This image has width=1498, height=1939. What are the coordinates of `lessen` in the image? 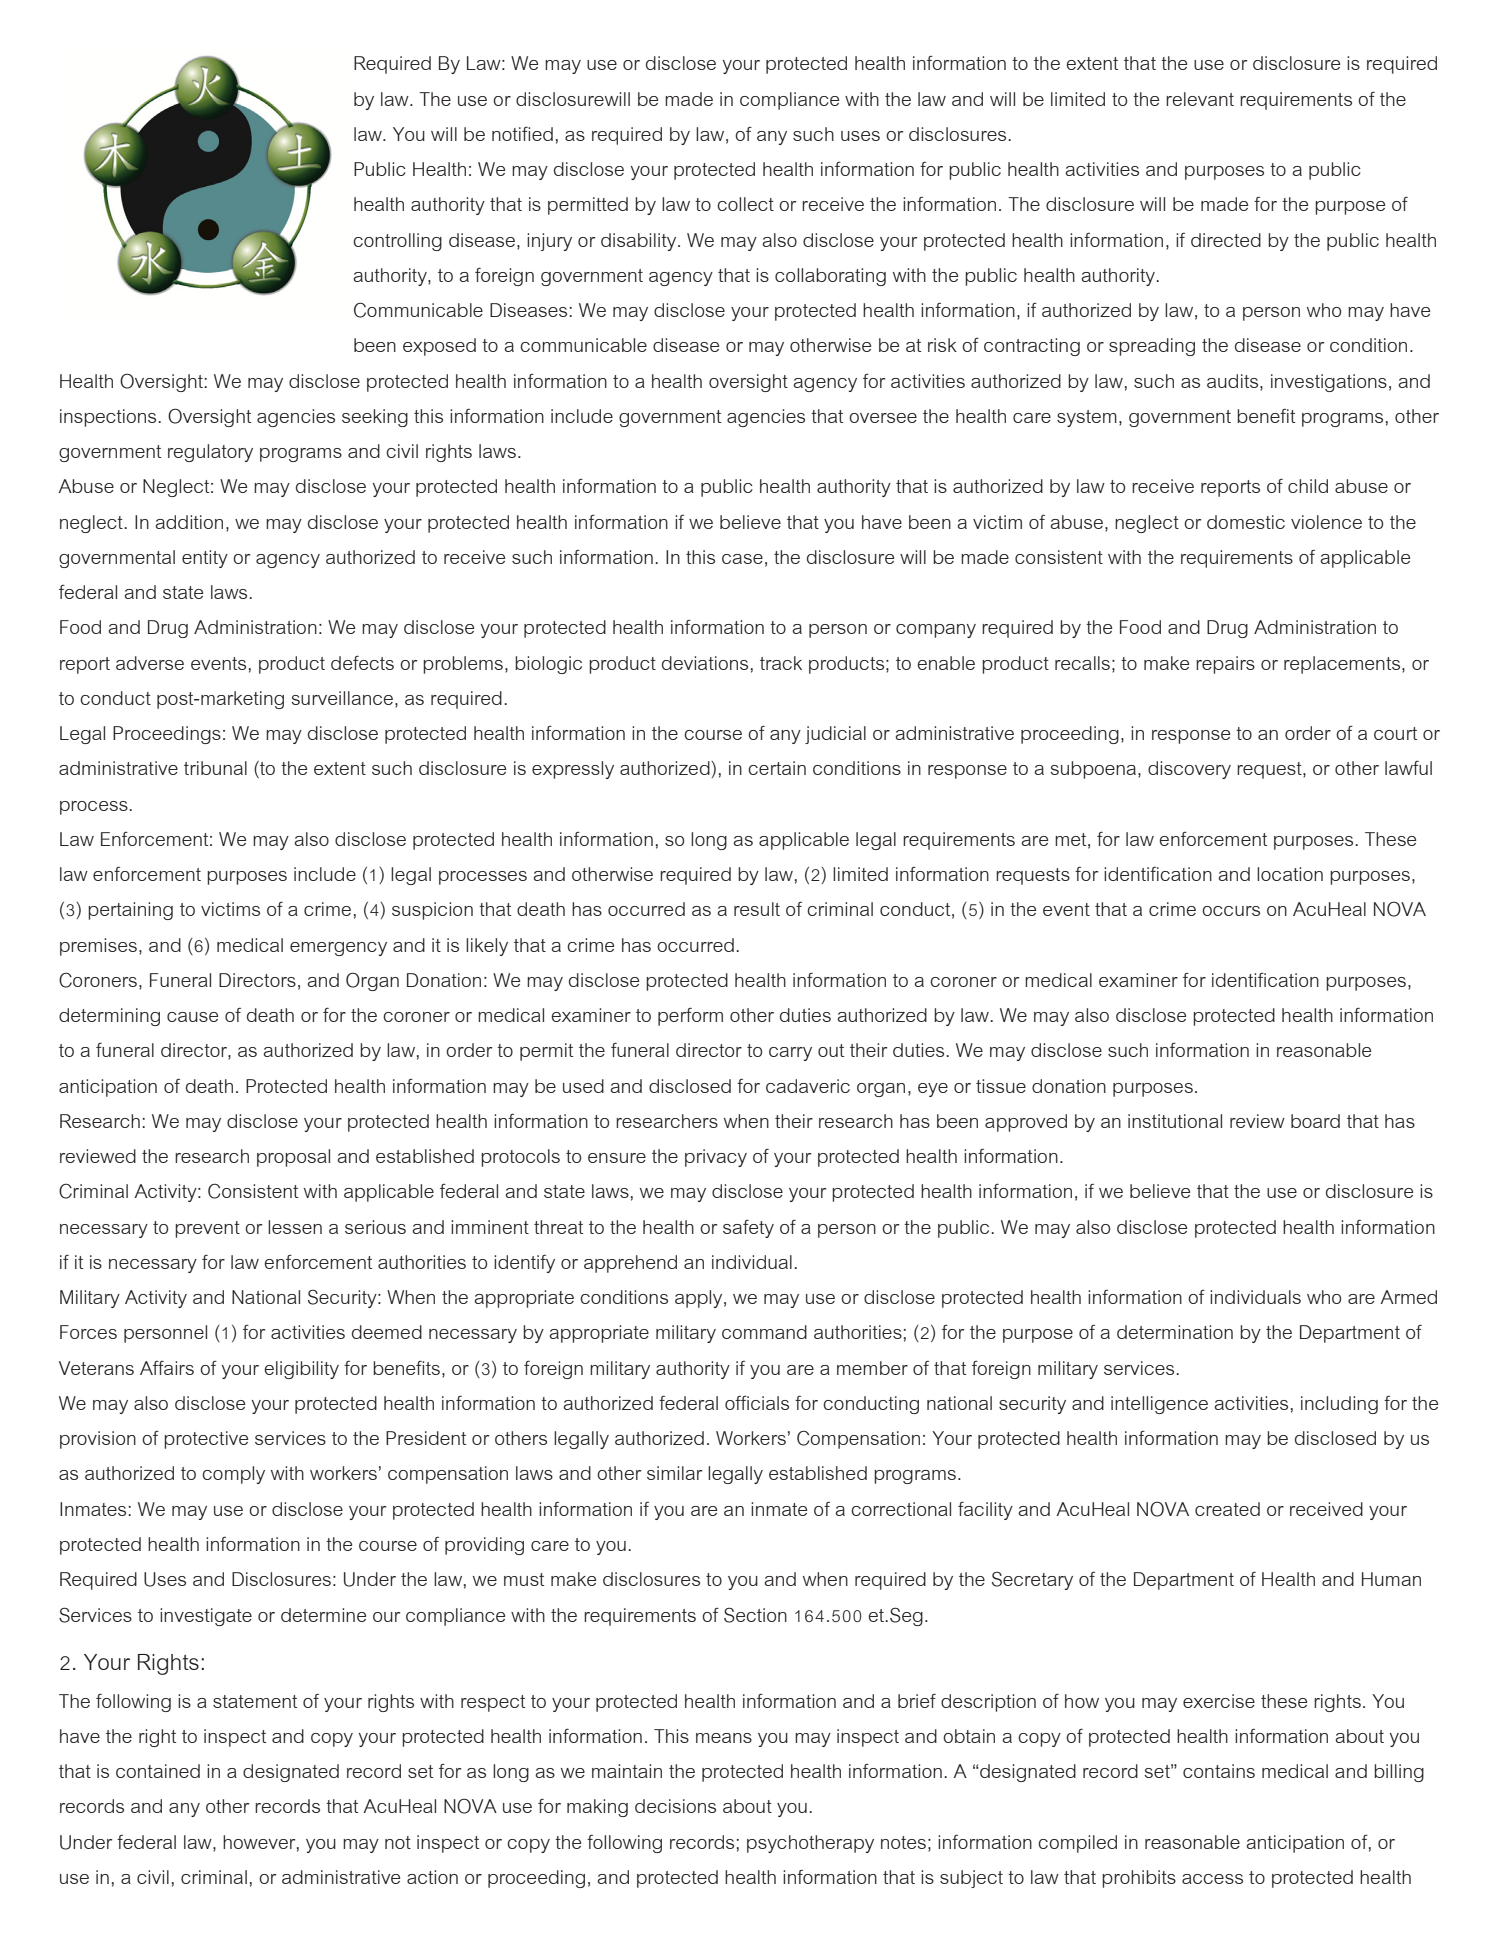 It's located at (295, 1227).
